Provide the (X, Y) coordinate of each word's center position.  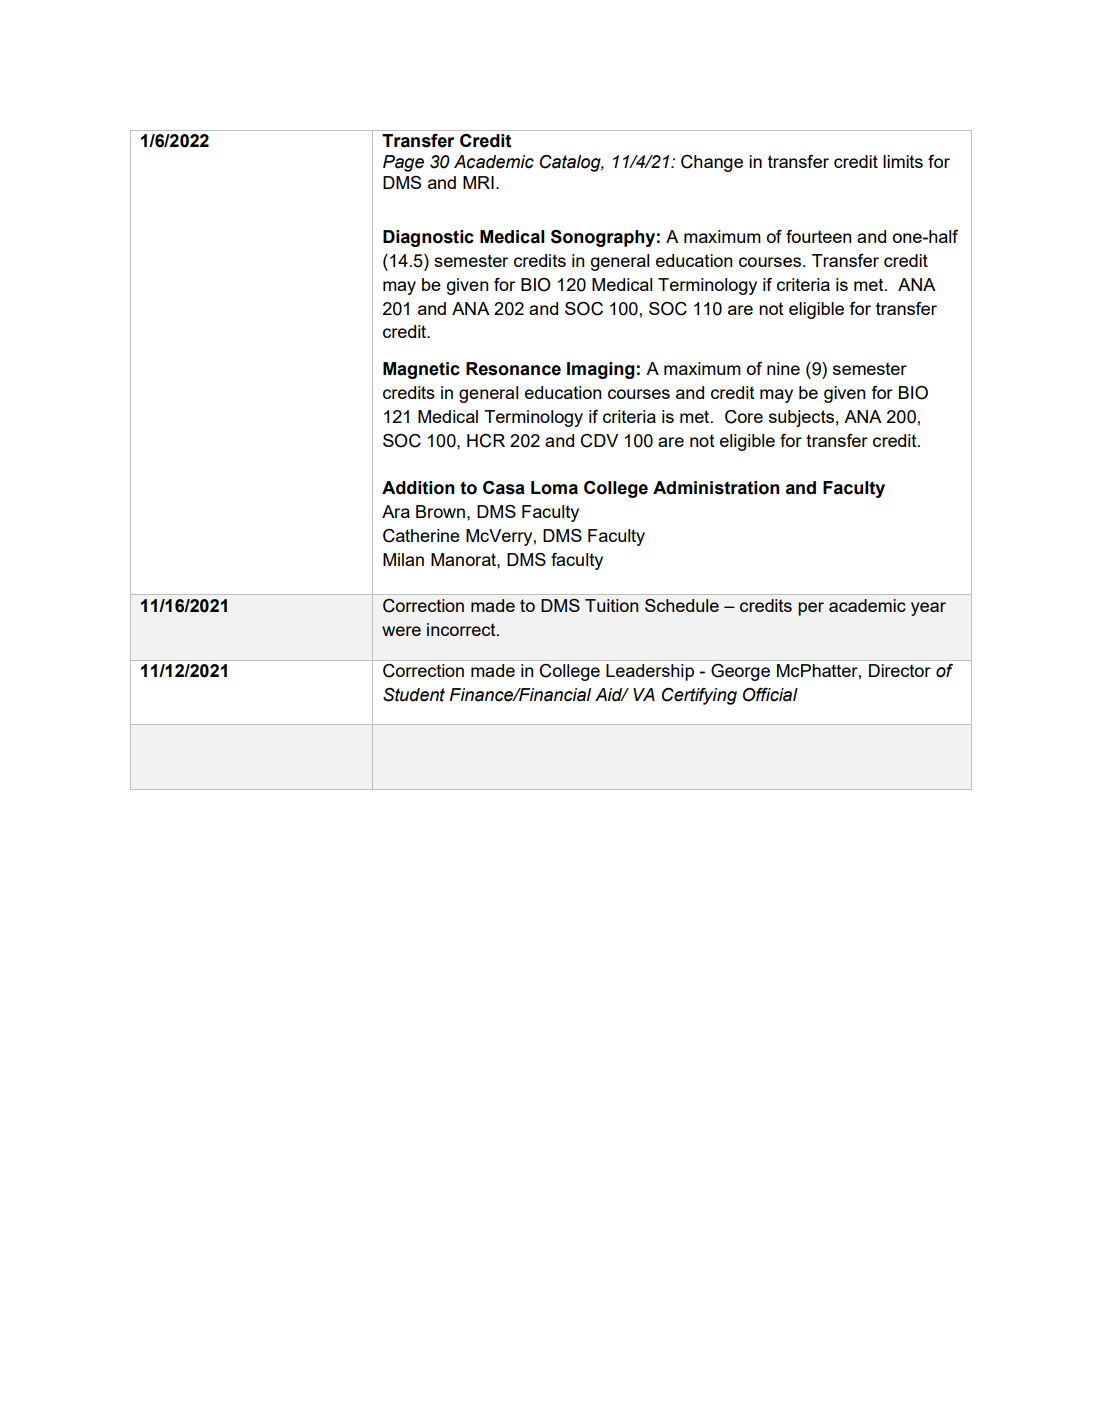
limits (903, 161)
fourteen (818, 236)
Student (414, 695)
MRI (478, 182)
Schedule (682, 605)
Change (712, 163)
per (811, 609)
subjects (801, 418)
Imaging (601, 370)
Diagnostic (428, 238)
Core (744, 417)
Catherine (421, 536)
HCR (486, 441)
